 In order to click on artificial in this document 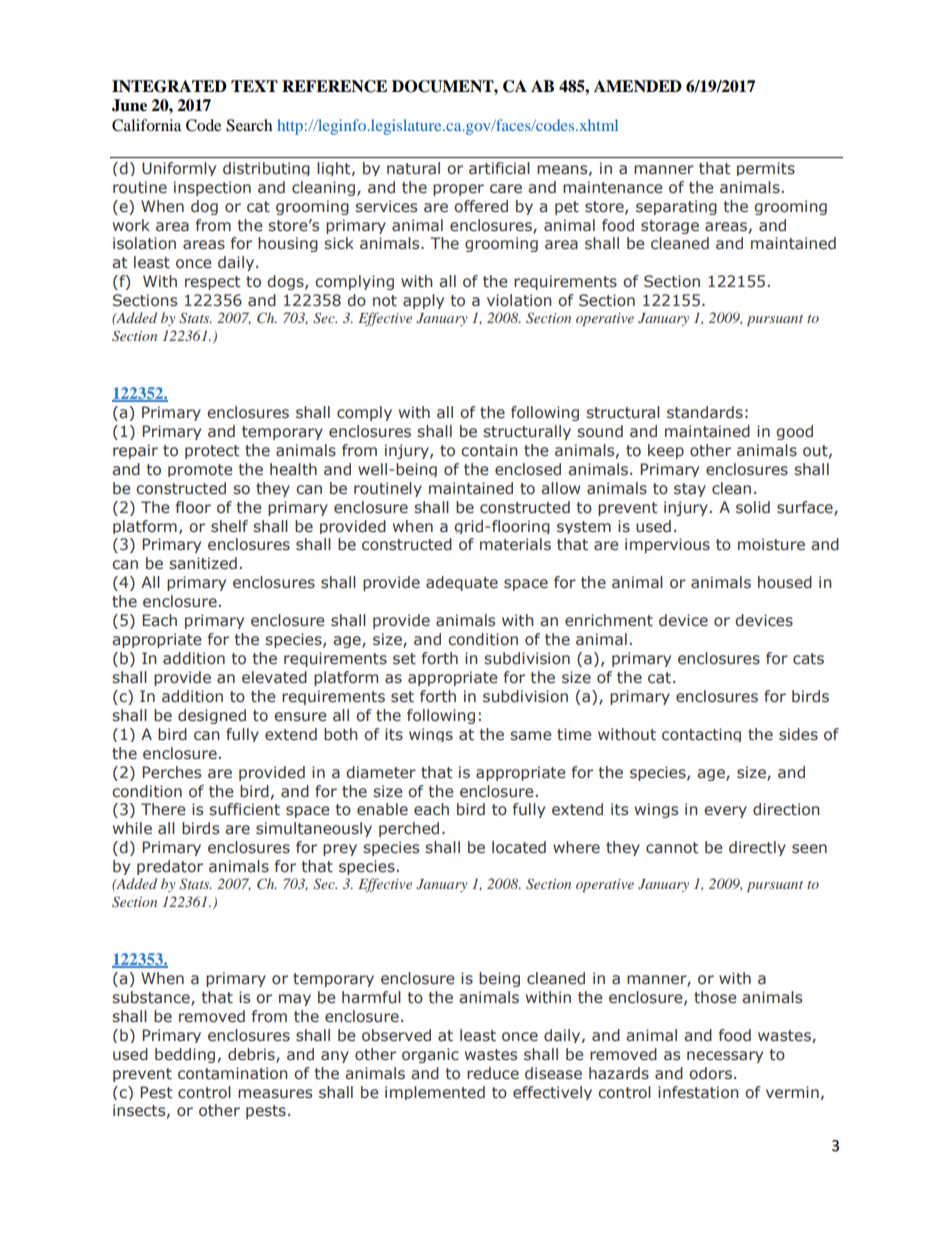, I will do `click(499, 168)`.
